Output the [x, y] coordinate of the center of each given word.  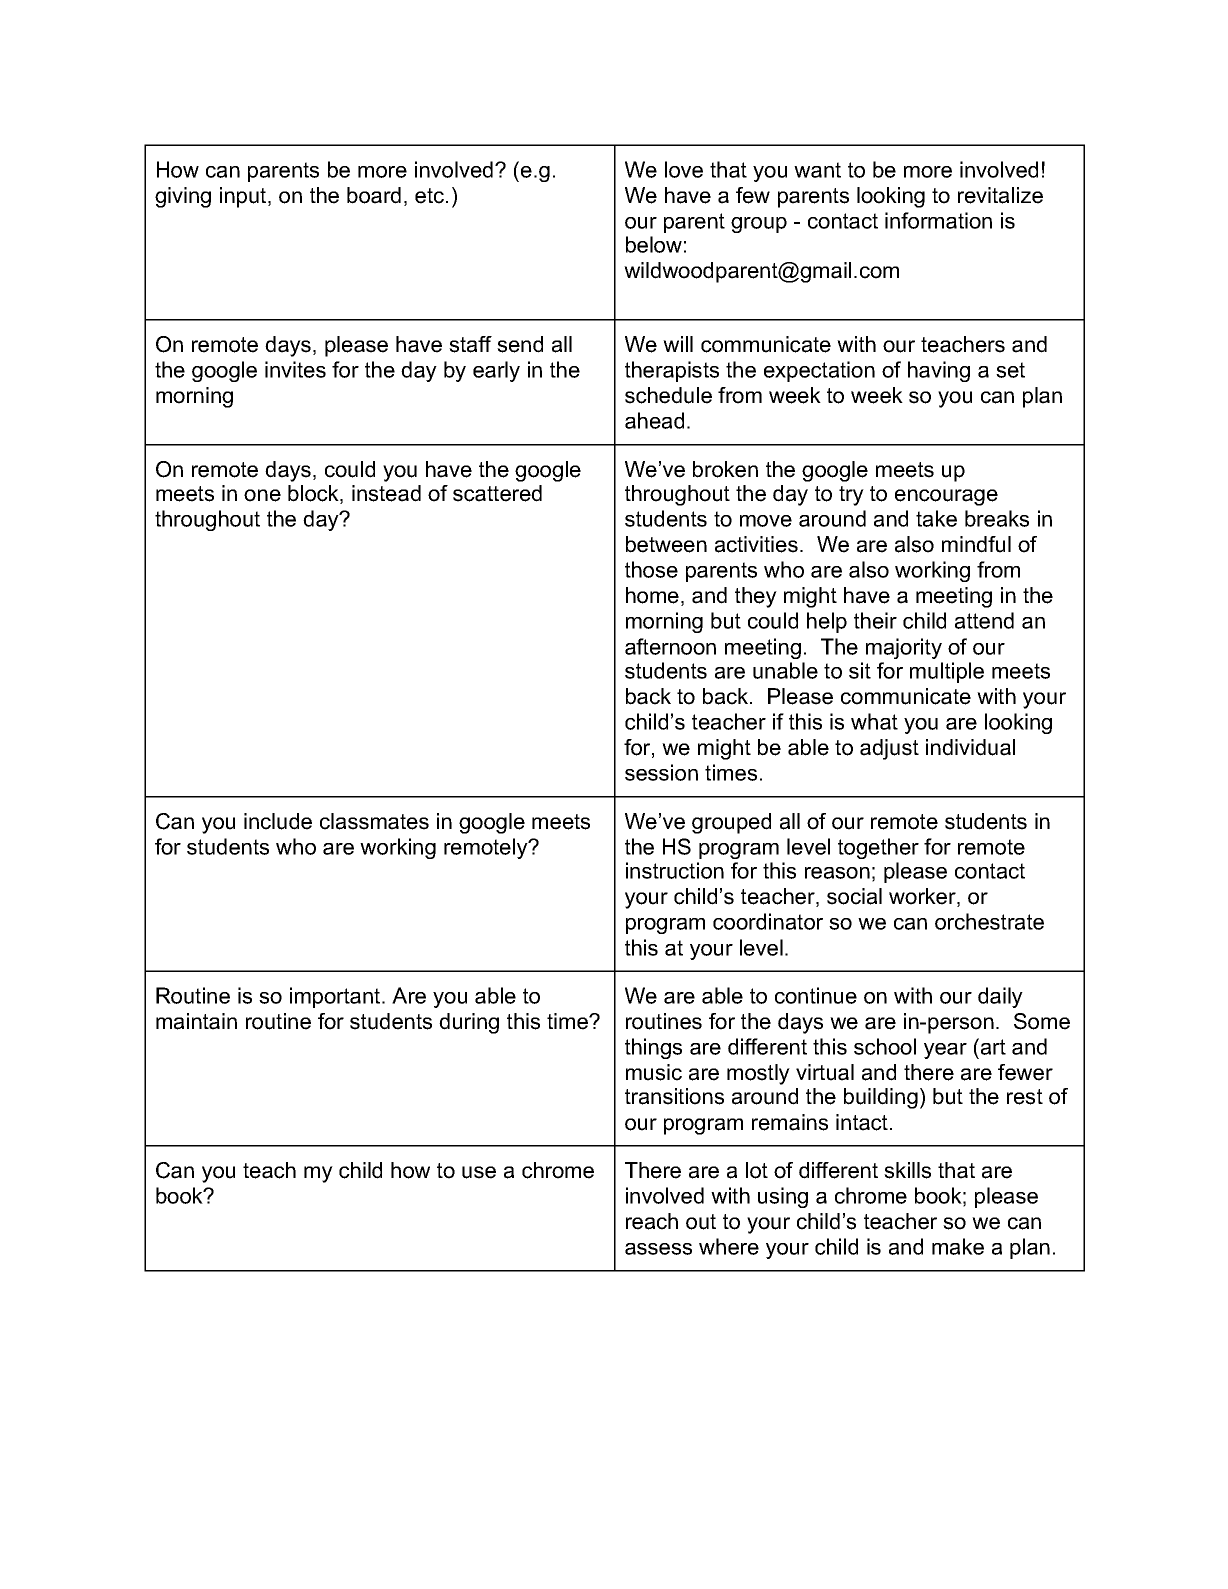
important [336, 997]
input [244, 197]
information [938, 220]
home [652, 595]
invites [295, 369]
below [654, 244]
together [878, 848]
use [479, 1172]
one [262, 495]
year [945, 1051]
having [939, 371]
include [278, 821]
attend [984, 620]
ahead [654, 420]
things [653, 1048]
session [661, 772]
